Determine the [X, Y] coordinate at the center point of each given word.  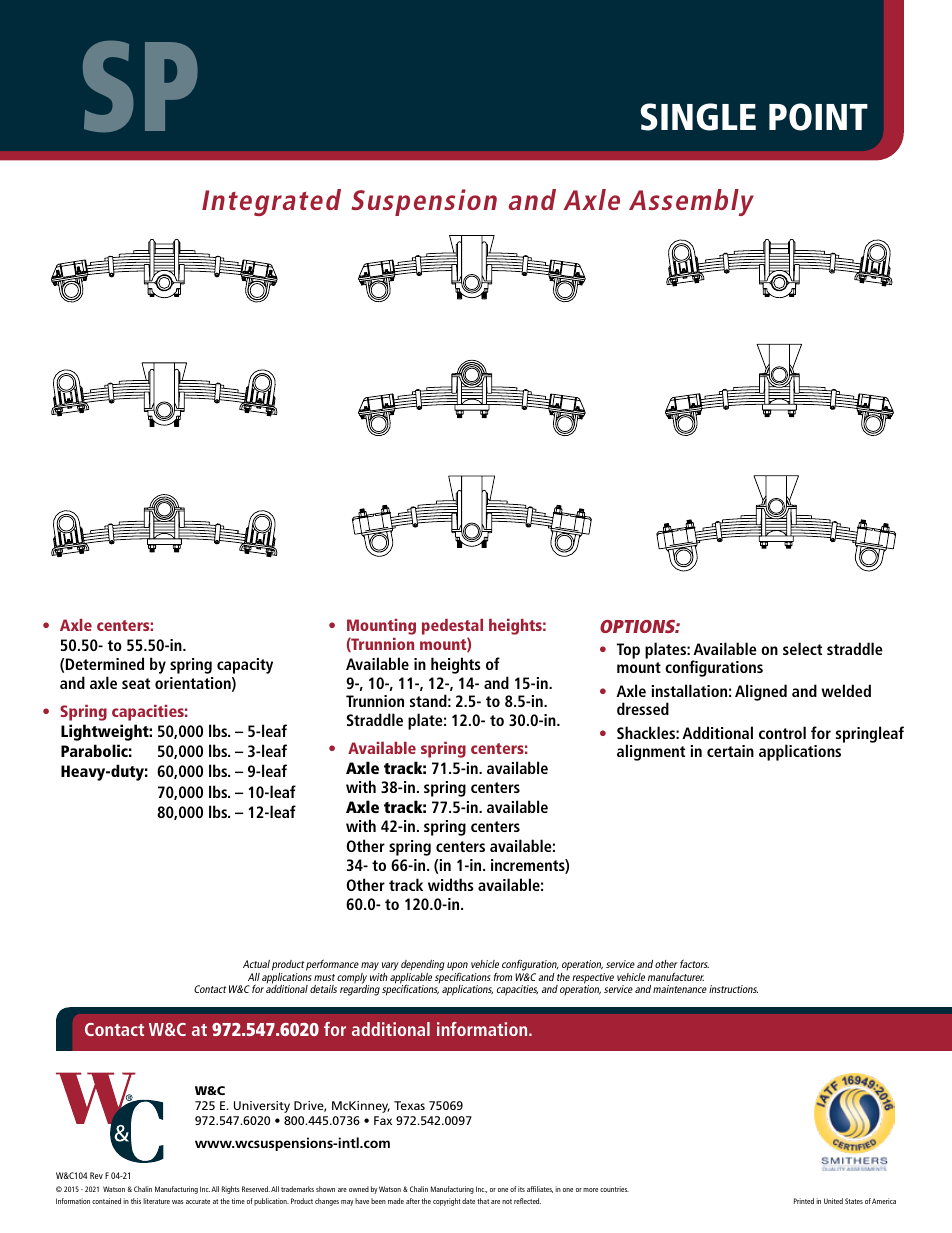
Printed [804, 1201]
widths [451, 884]
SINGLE [698, 117]
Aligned [761, 692]
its [521, 1189]
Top [628, 651]
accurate [198, 1201]
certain [730, 751]
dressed [643, 708]
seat [136, 683]
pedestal [452, 628]
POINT [818, 117]
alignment [651, 752]
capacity [245, 666]
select [802, 648]
